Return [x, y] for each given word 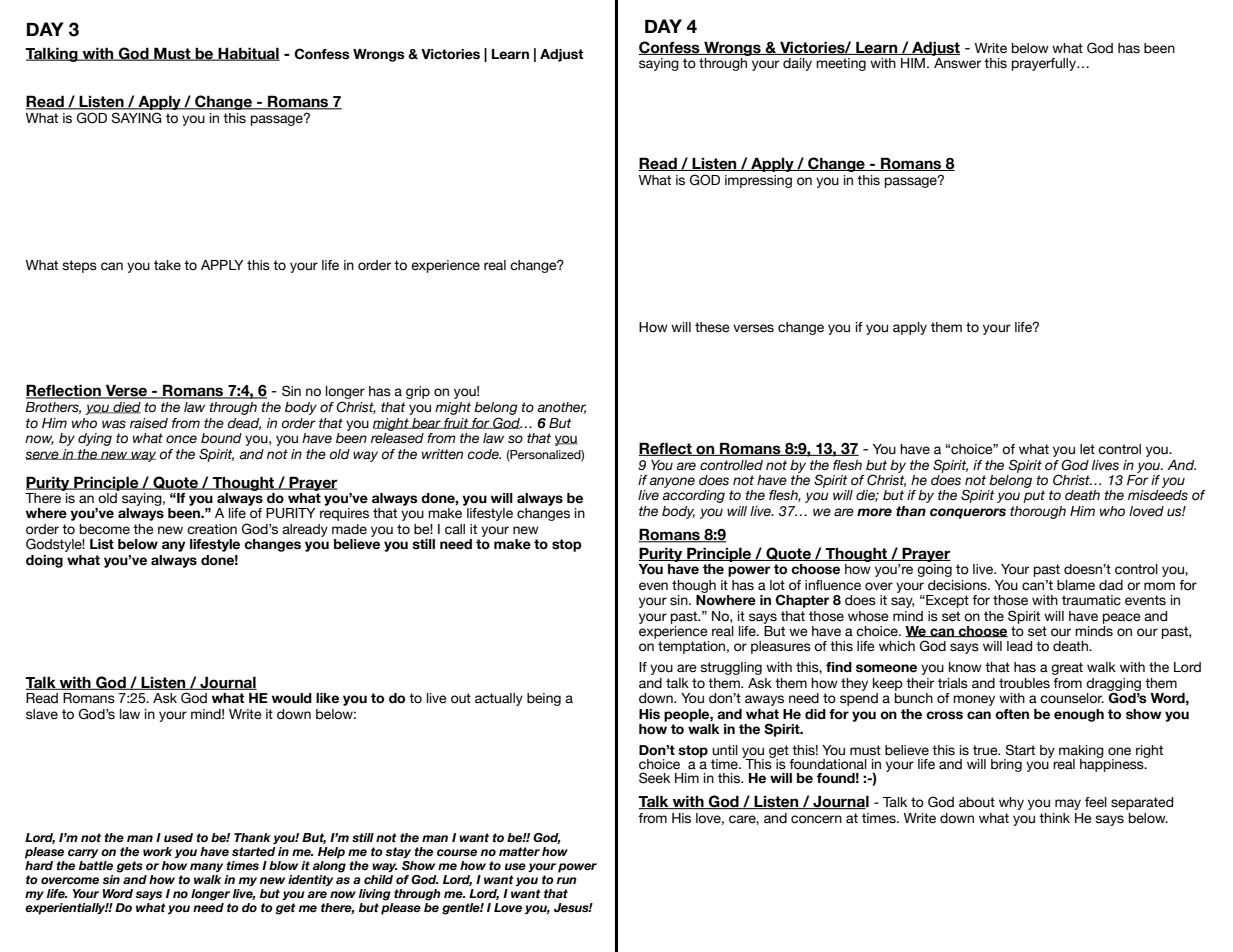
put [1034, 496]
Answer [956, 62]
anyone [672, 482]
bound [221, 438]
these [712, 327]
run [567, 880]
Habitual [248, 54]
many [206, 867]
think [1054, 818]
